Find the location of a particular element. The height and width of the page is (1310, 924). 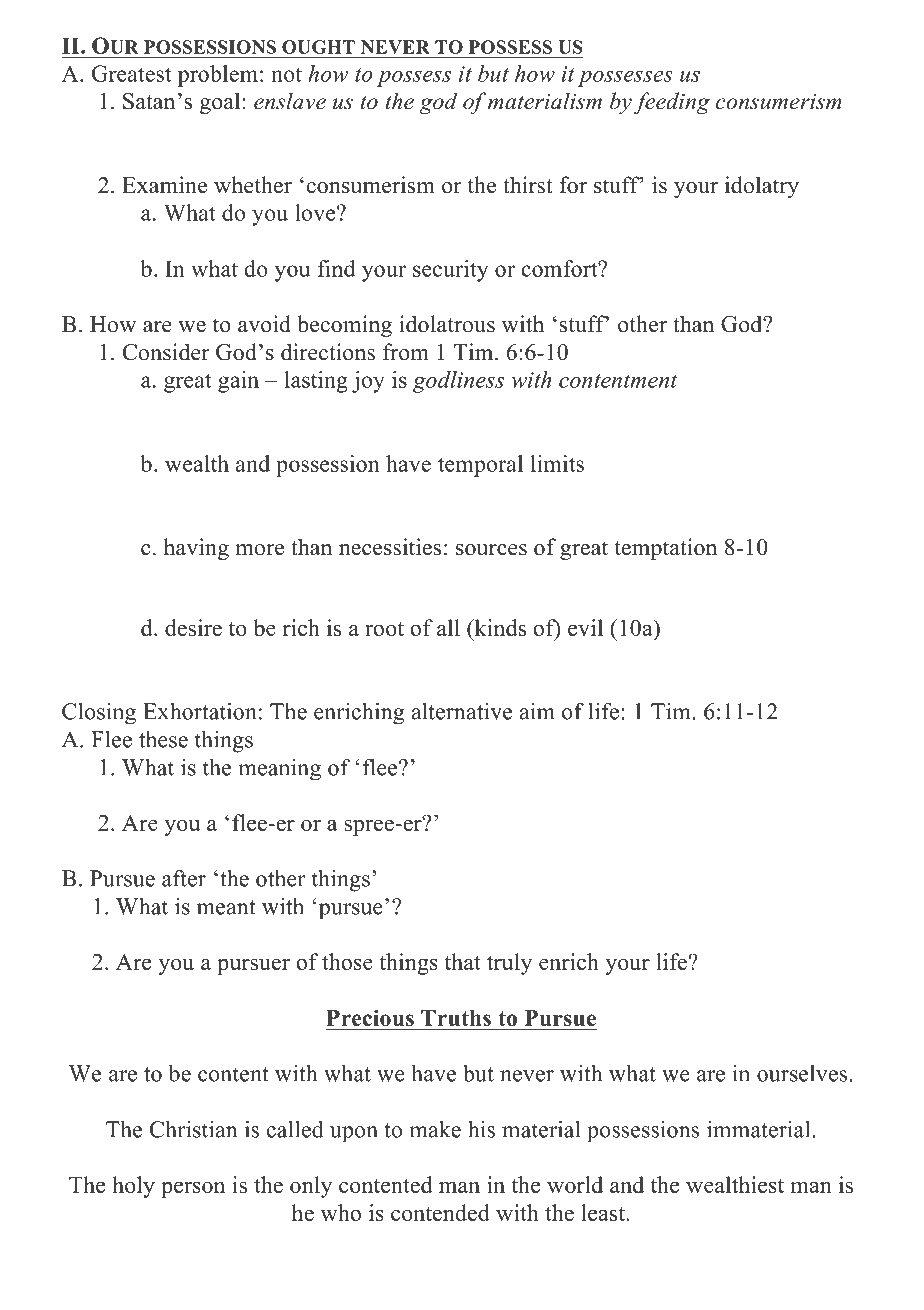

kinds is located at coordinates (499, 627).
